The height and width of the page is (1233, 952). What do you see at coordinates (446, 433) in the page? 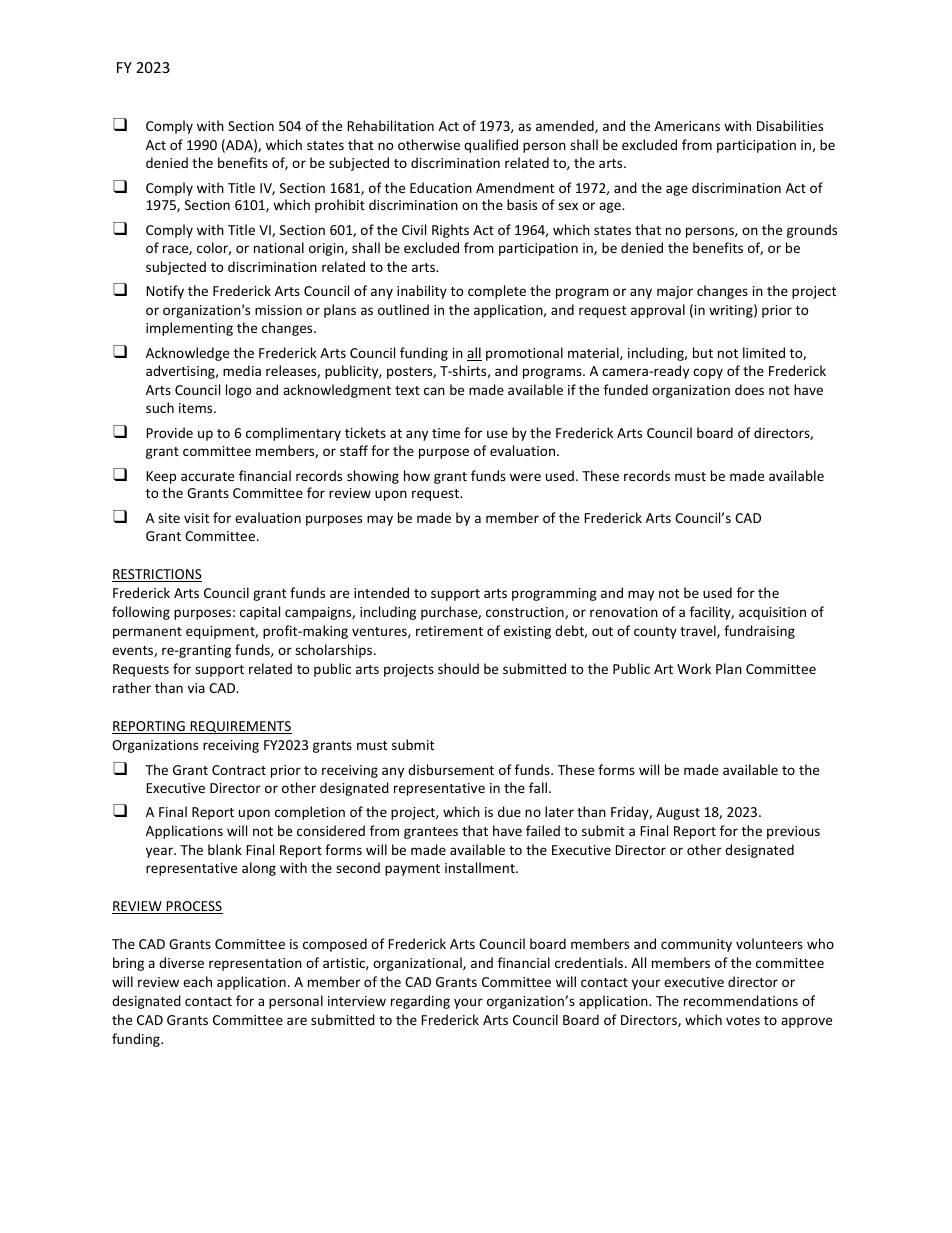
I see `time` at bounding box center [446, 433].
